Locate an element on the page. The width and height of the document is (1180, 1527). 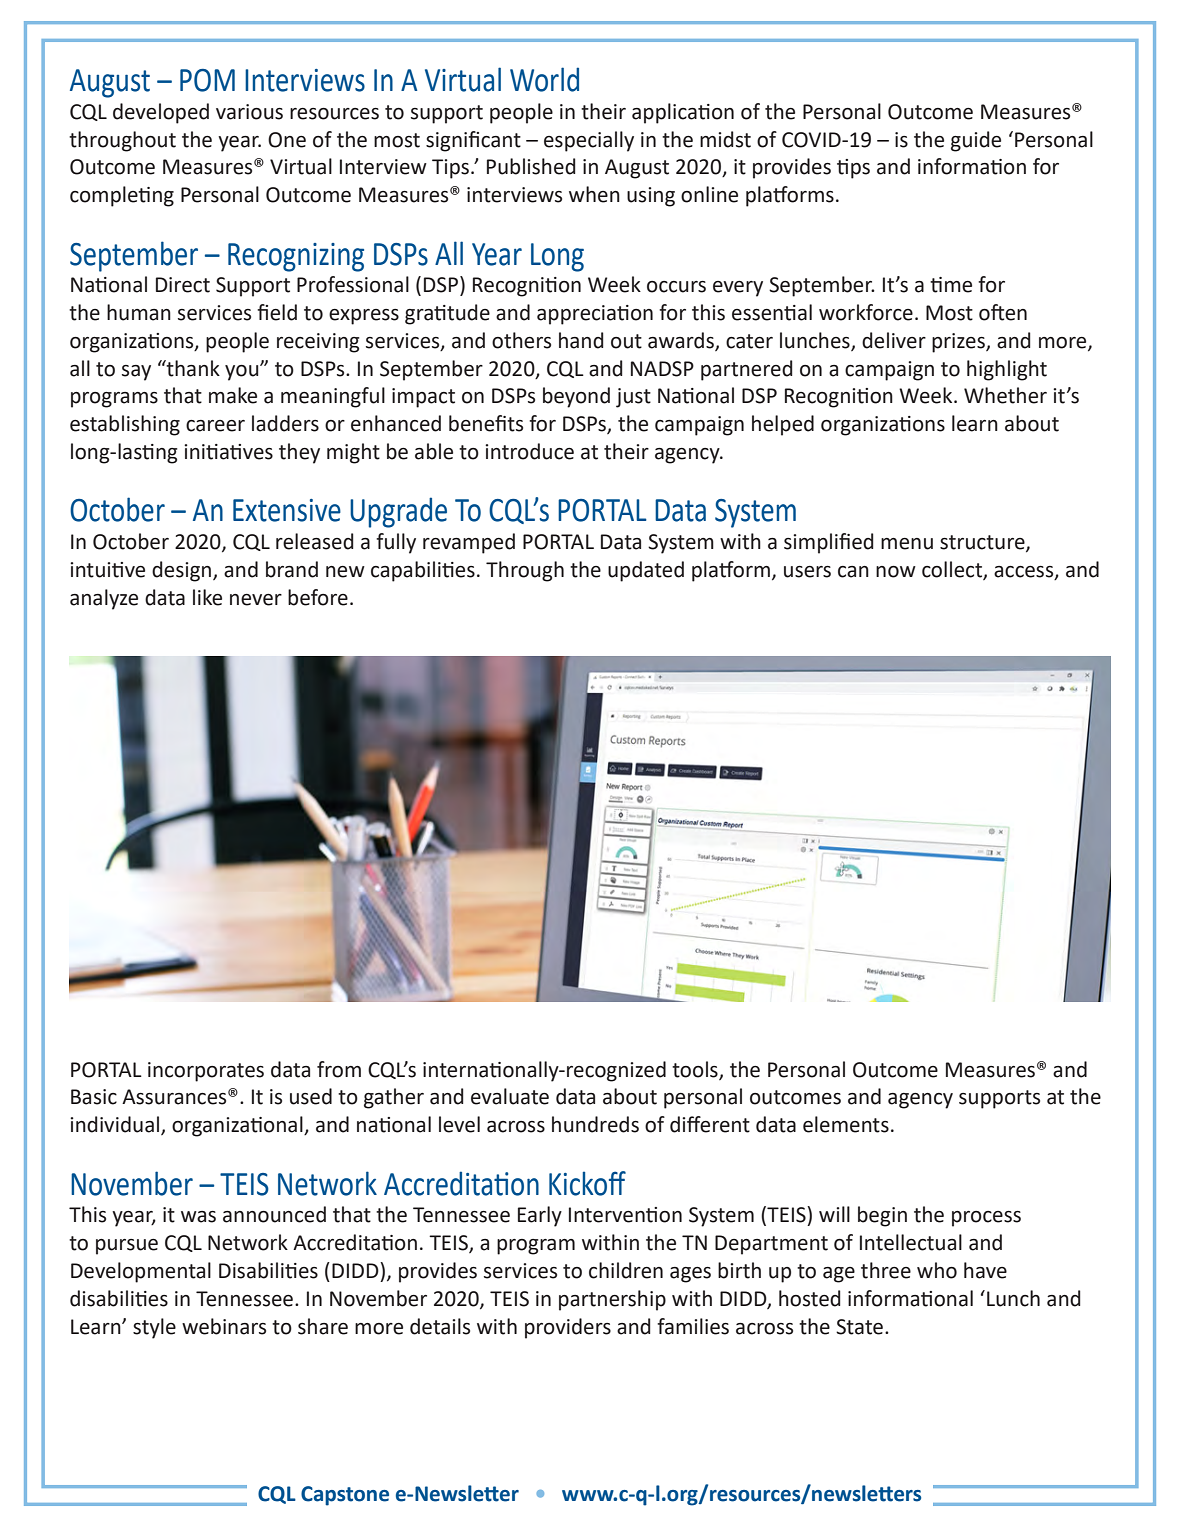
State is located at coordinates (859, 1327).
